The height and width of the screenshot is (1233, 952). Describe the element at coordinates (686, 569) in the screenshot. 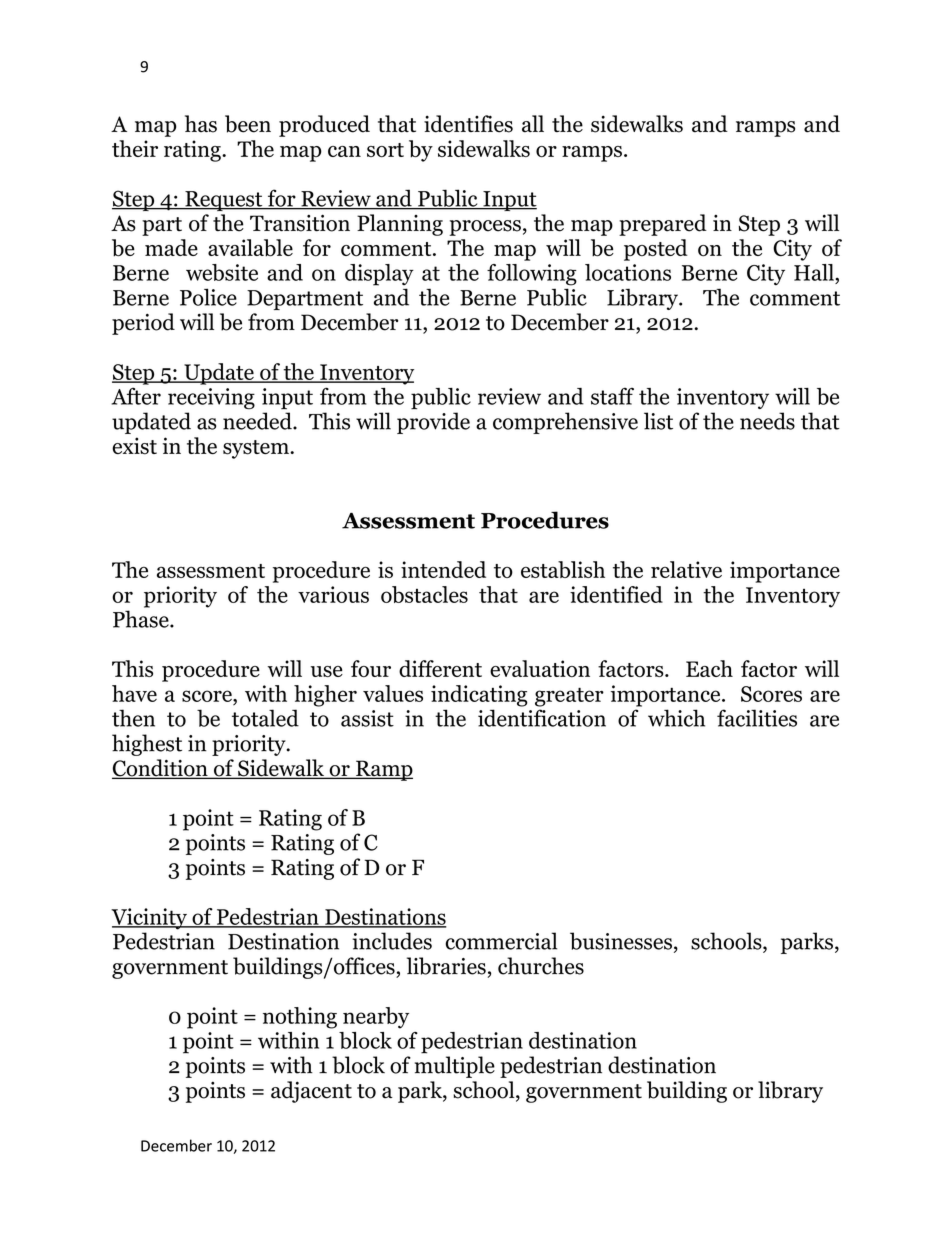

I see `relative` at that location.
